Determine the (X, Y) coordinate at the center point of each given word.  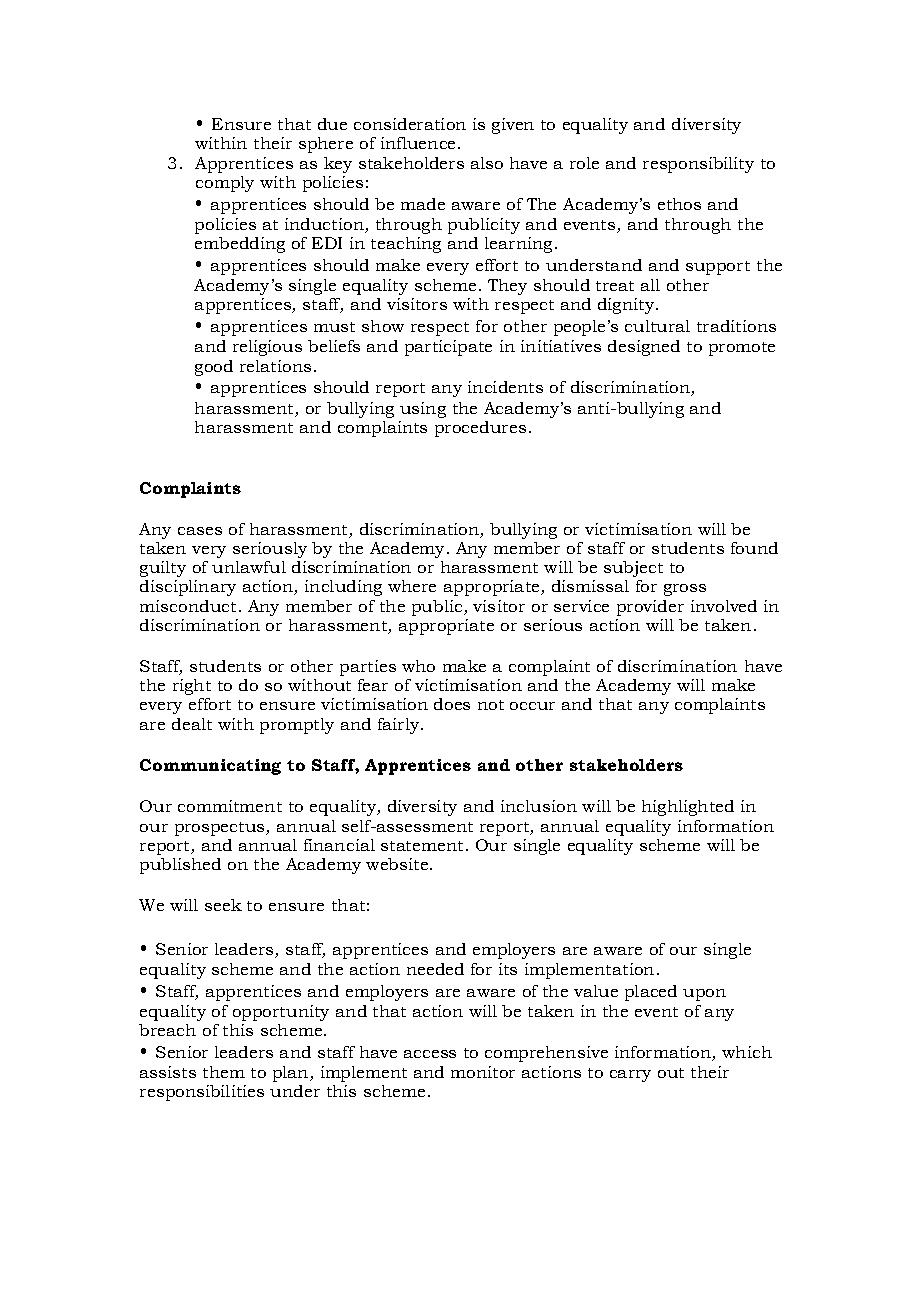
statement (422, 846)
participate (448, 348)
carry (630, 1076)
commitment (230, 806)
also (487, 163)
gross (685, 590)
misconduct (188, 606)
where (412, 586)
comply (225, 184)
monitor (483, 1072)
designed (644, 348)
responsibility (698, 165)
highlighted (688, 808)
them (224, 1072)
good (214, 368)
